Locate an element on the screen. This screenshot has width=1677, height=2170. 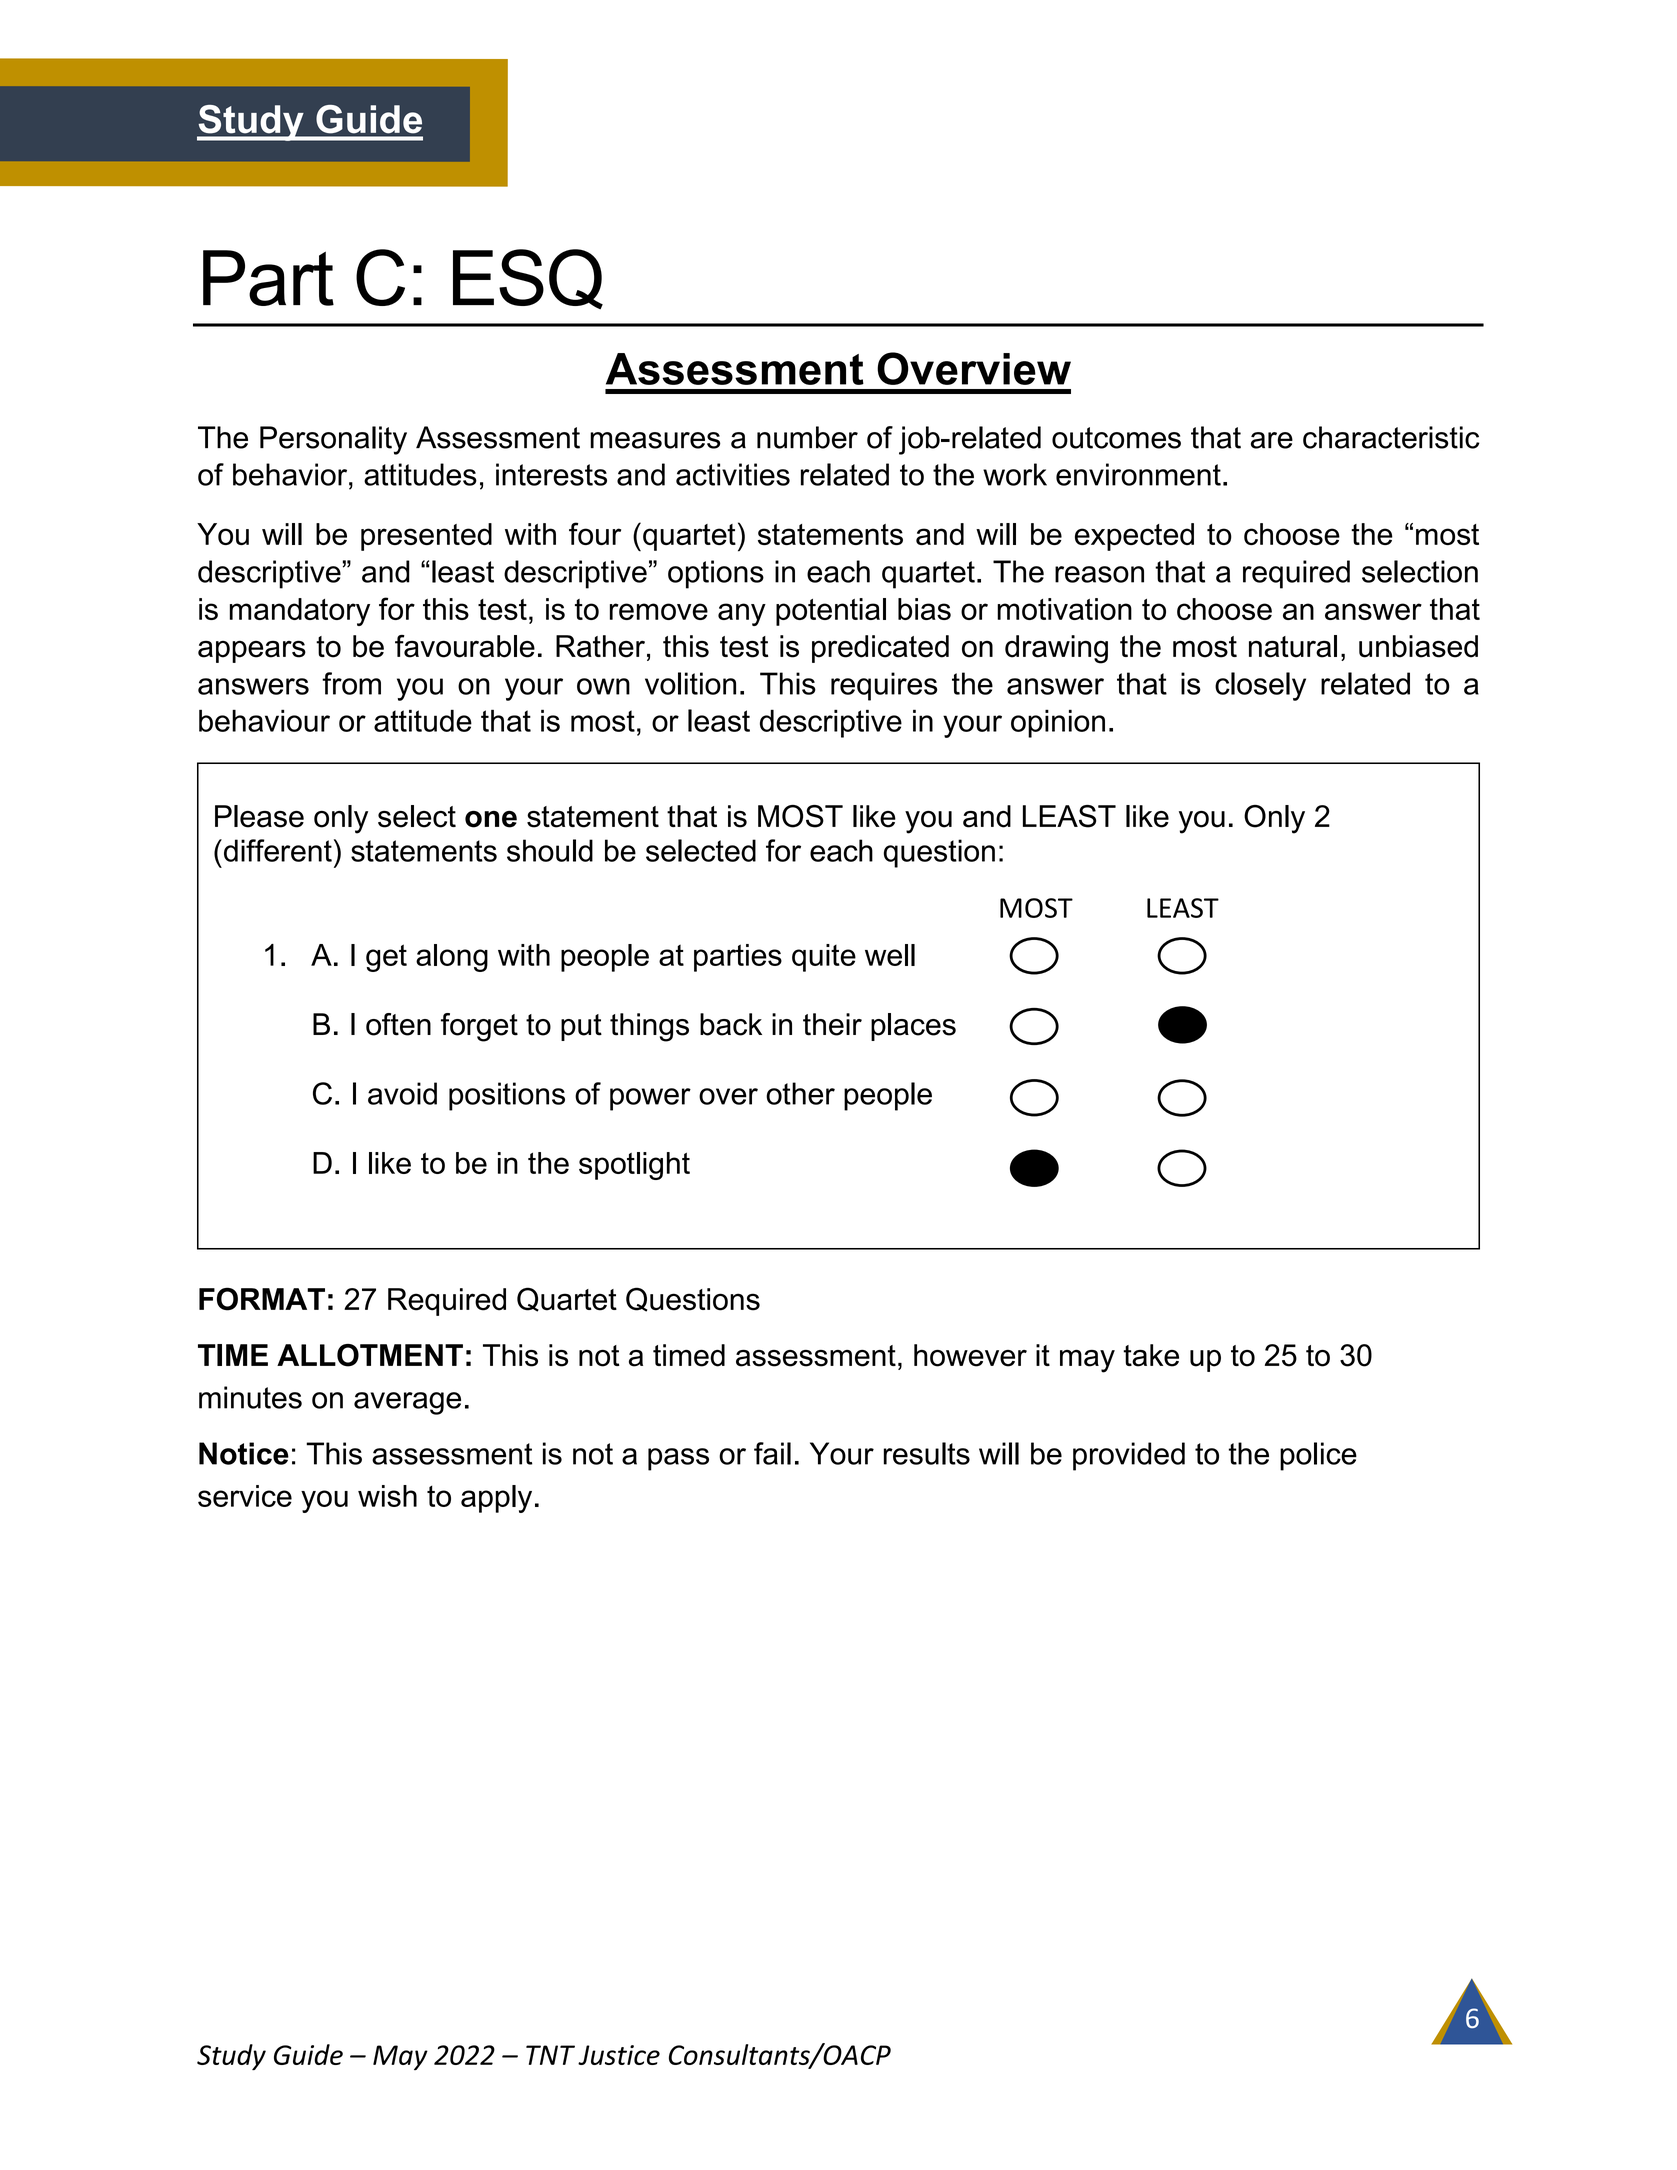
predicated is located at coordinates (880, 649).
